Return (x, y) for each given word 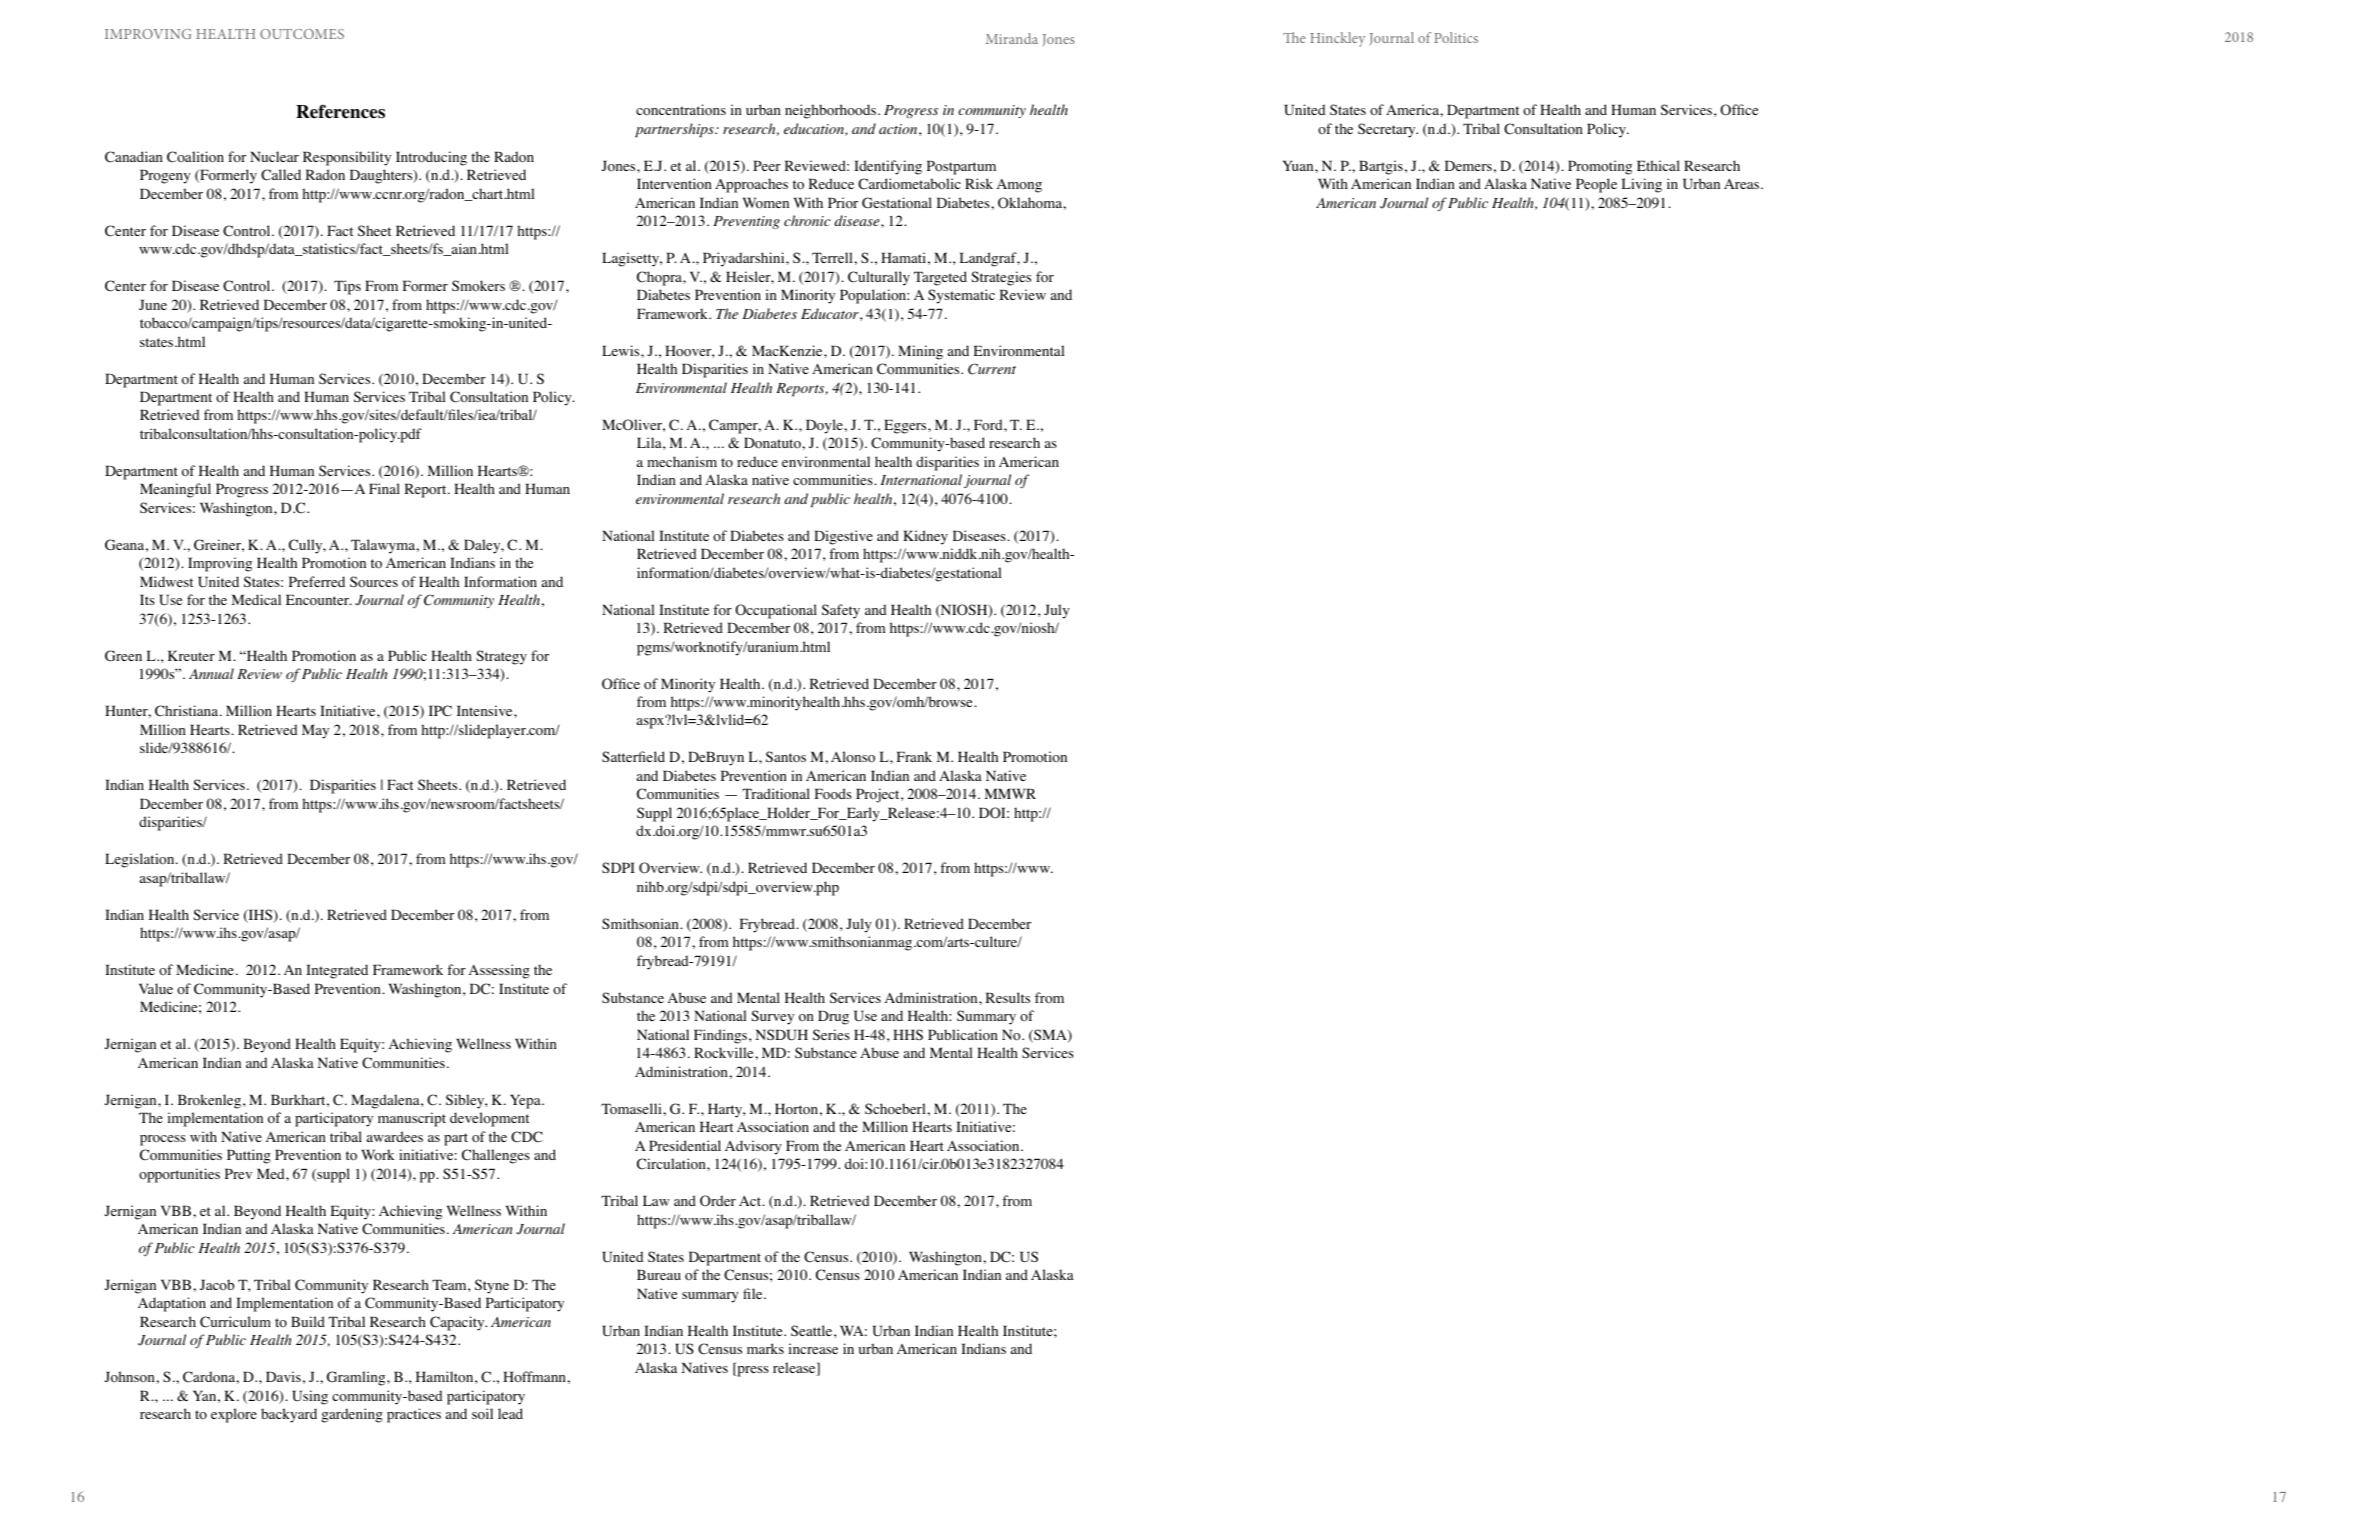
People (1596, 185)
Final (384, 488)
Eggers (906, 426)
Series (831, 1034)
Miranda (1012, 38)
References (340, 111)
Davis (283, 1376)
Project (879, 795)
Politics (1456, 37)
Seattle (813, 1330)
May (315, 731)
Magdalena (386, 1101)
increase (813, 1348)
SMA (1050, 1036)
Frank (914, 756)
